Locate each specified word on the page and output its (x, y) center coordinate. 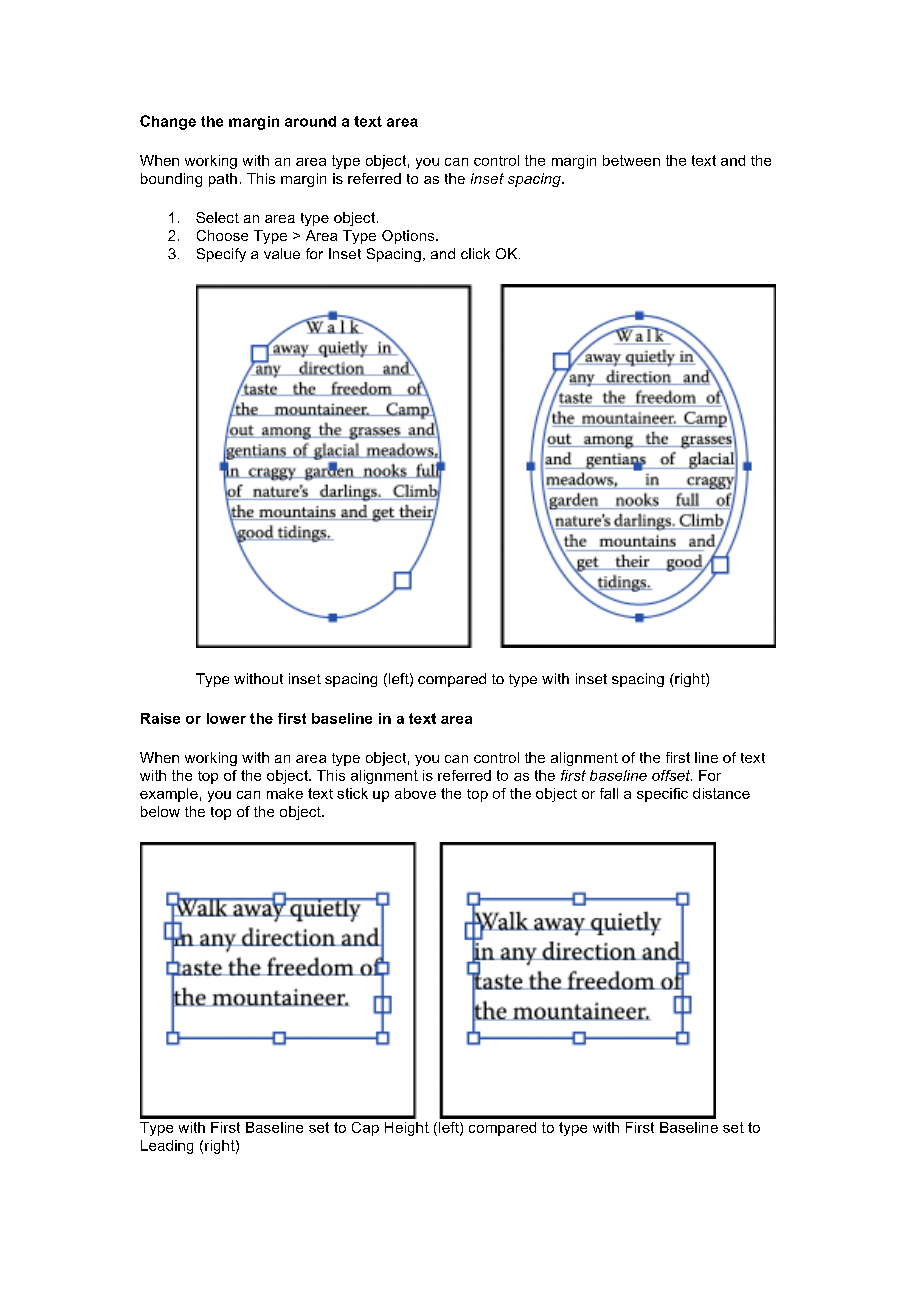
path (223, 180)
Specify (221, 255)
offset (672, 775)
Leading (167, 1147)
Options (409, 237)
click (475, 253)
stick (352, 793)
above (415, 793)
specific (662, 795)
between (631, 160)
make (285, 793)
